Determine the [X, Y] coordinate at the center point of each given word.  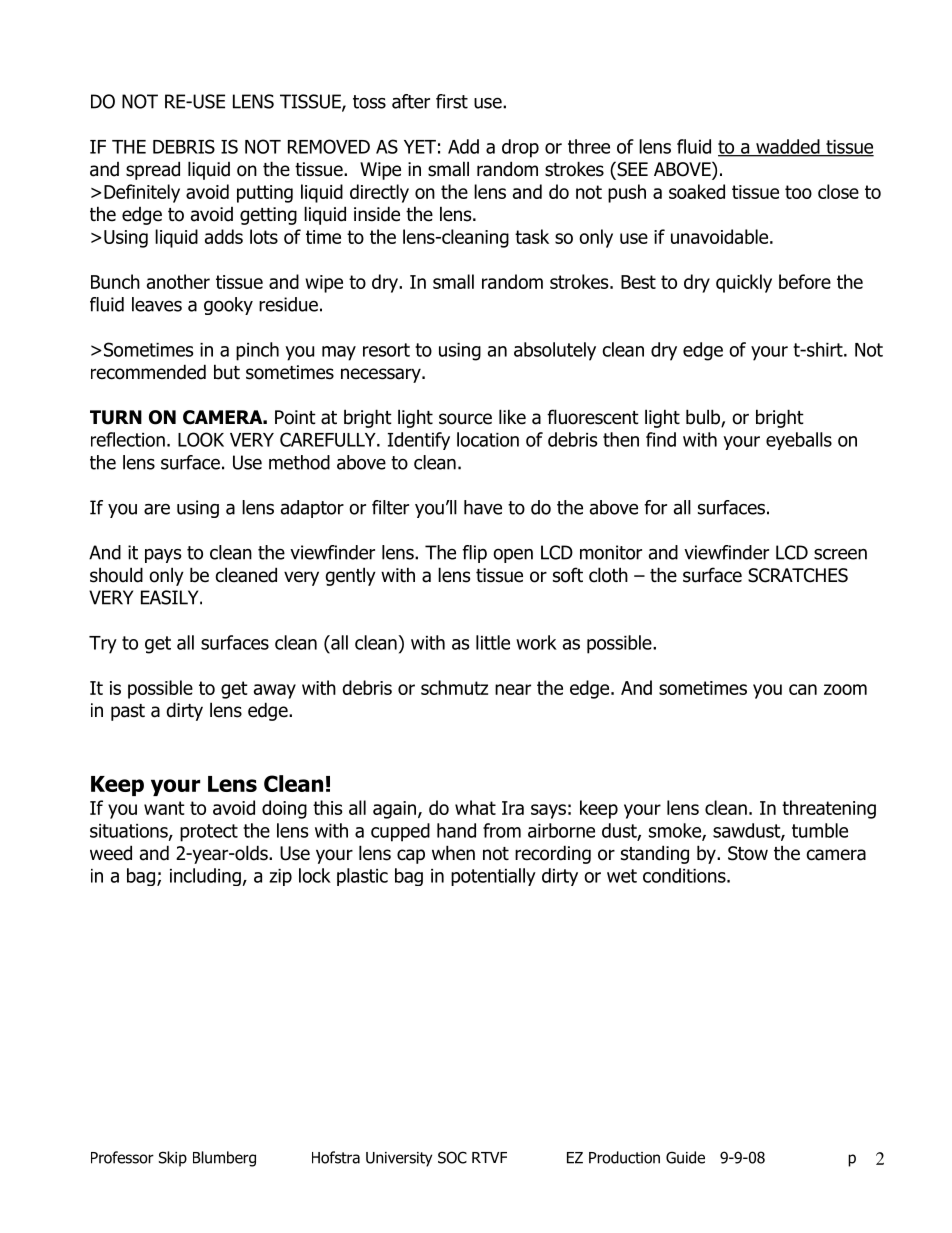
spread [153, 170]
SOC [452, 1157]
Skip [173, 1159]
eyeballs [799, 441]
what [475, 807]
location [488, 439]
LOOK [201, 439]
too [798, 192]
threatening [829, 809]
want [164, 808]
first [452, 101]
